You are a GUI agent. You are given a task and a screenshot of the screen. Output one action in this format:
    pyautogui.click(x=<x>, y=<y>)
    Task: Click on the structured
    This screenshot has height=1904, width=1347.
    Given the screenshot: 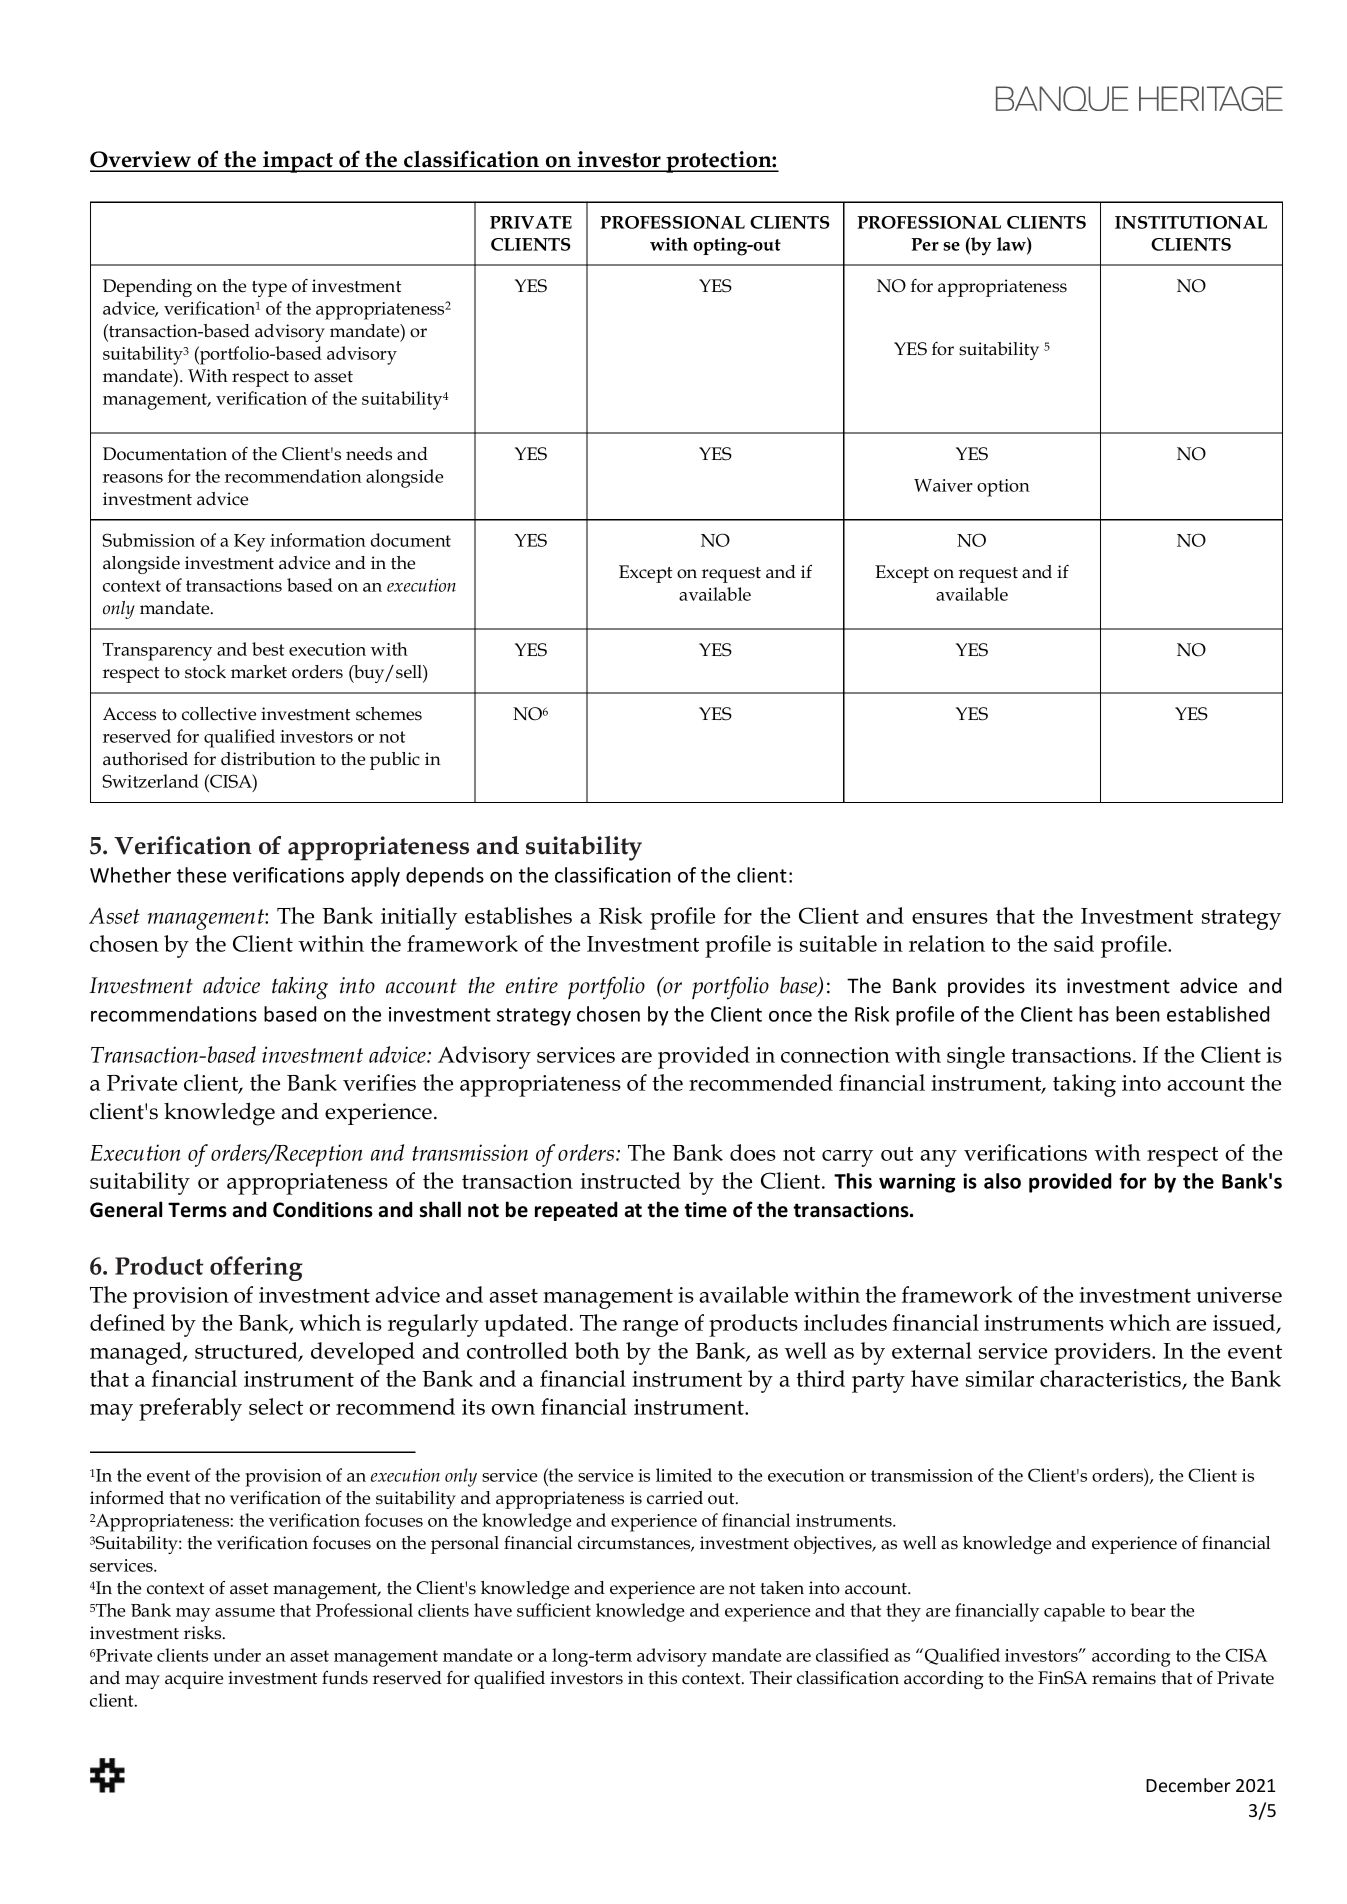 What is the action you would take?
    pyautogui.click(x=247, y=1351)
